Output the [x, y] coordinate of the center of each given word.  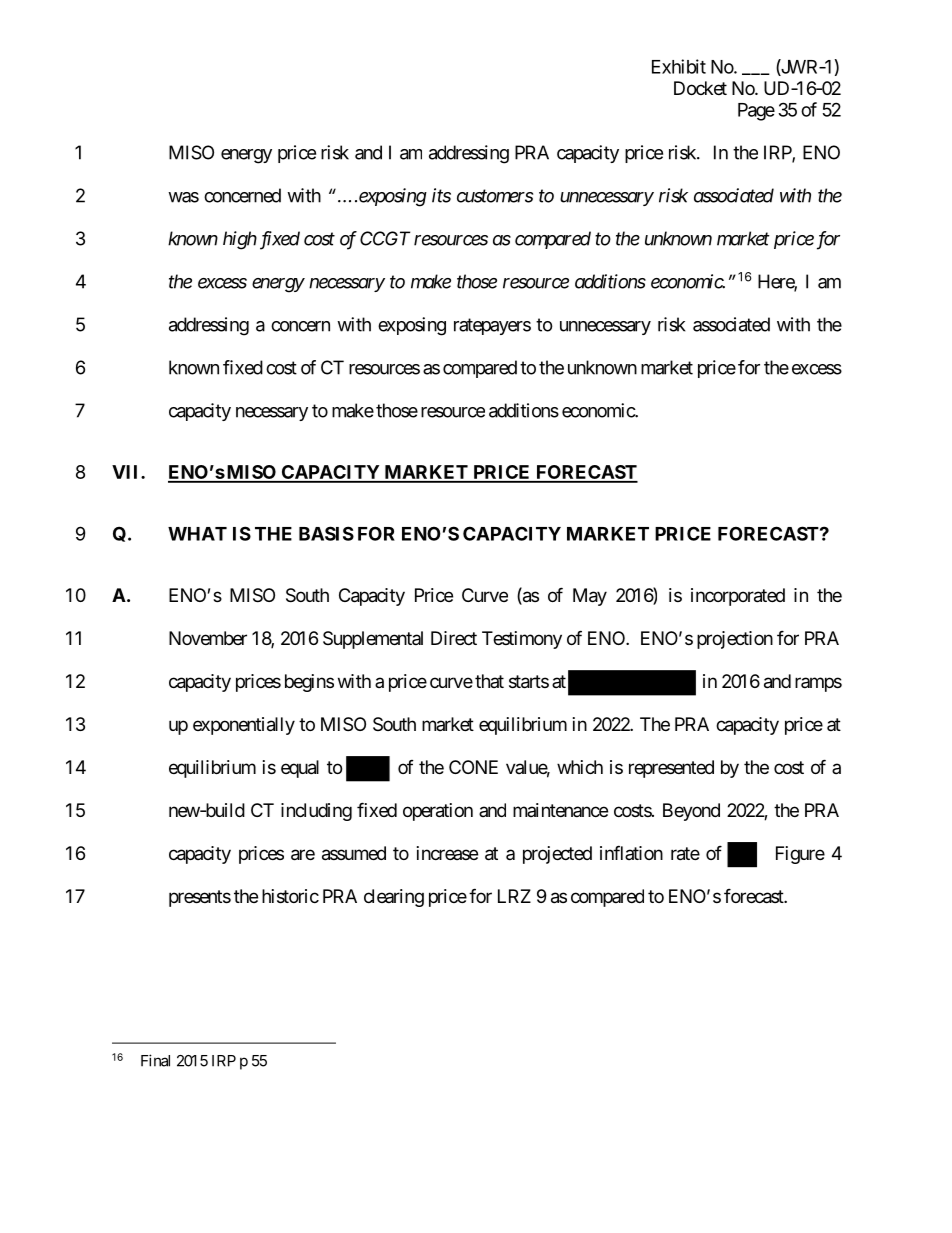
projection [735, 640]
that [489, 681]
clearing [394, 898]
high [240, 240]
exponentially [244, 726]
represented [671, 769]
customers [495, 196]
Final [155, 1060]
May [590, 597]
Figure [800, 855]
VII [127, 472]
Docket [700, 88]
